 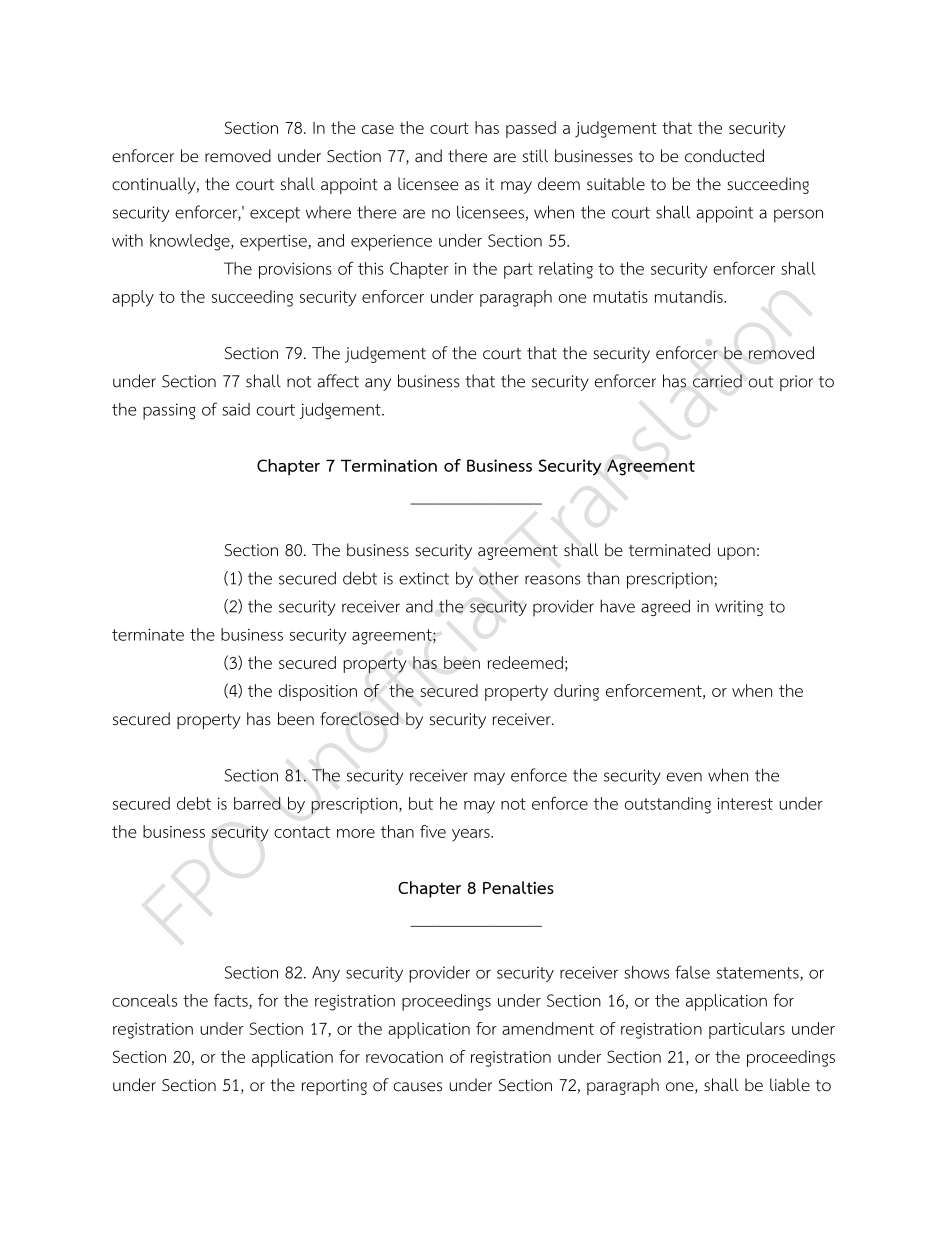 What do you see at coordinates (745, 803) in the screenshot?
I see `interest` at bounding box center [745, 803].
